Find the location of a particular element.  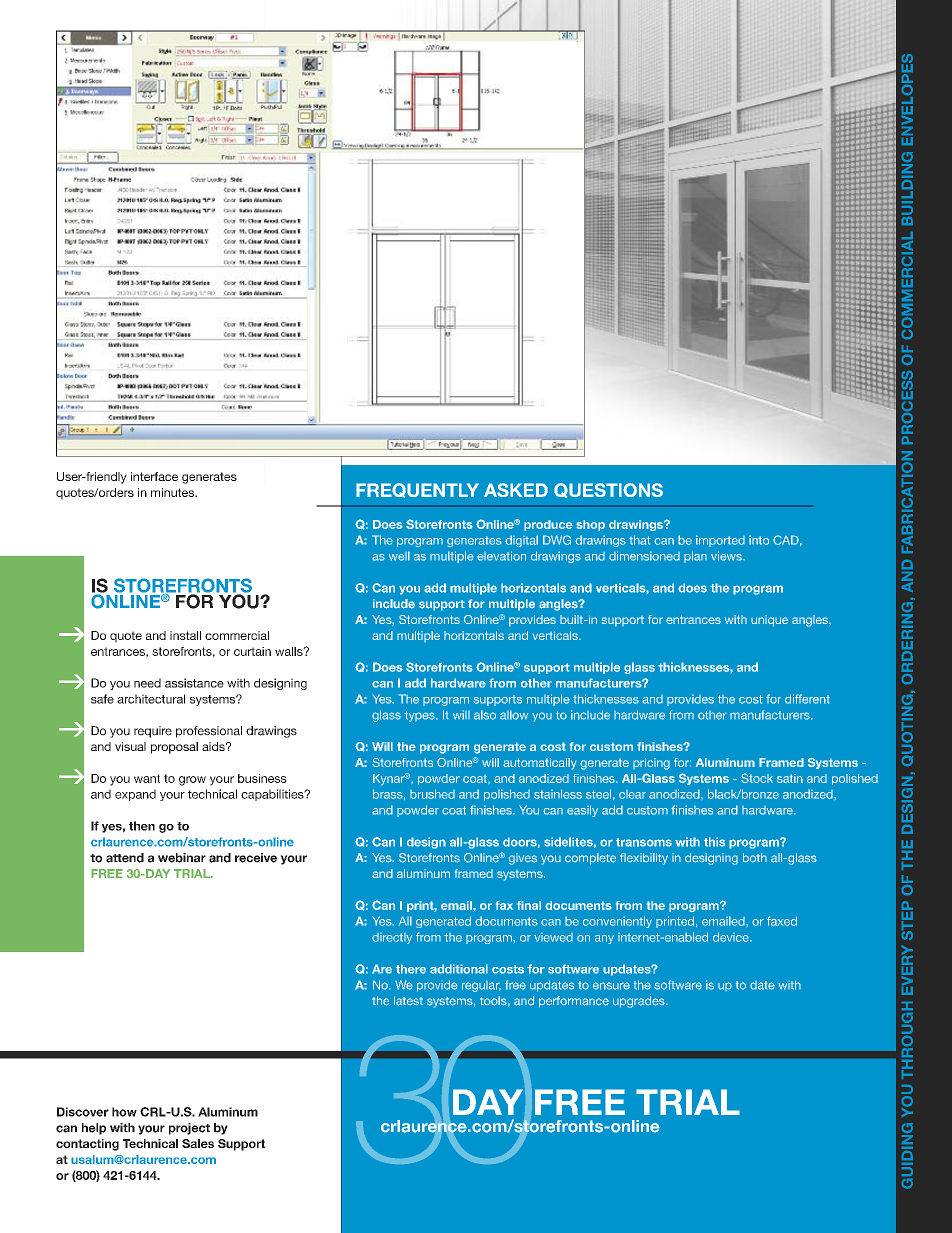

minutes is located at coordinates (174, 492).
